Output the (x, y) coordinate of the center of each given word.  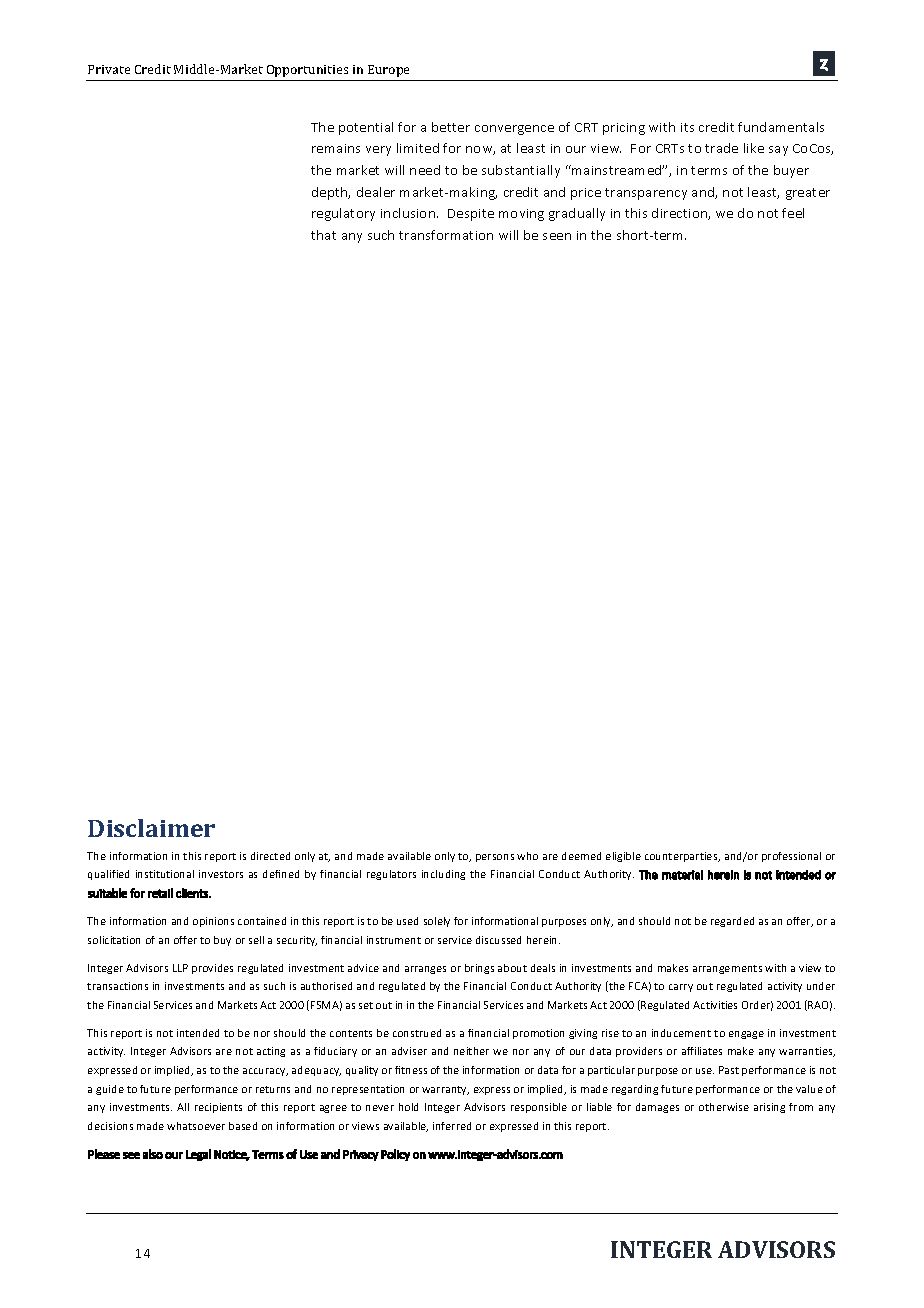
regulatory (343, 214)
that (323, 235)
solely (437, 922)
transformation (446, 235)
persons (495, 858)
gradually (577, 214)
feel (793, 213)
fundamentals (781, 127)
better (451, 127)
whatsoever (196, 1126)
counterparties (682, 857)
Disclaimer (151, 828)
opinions (213, 922)
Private (109, 69)
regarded (732, 922)
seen (557, 236)
